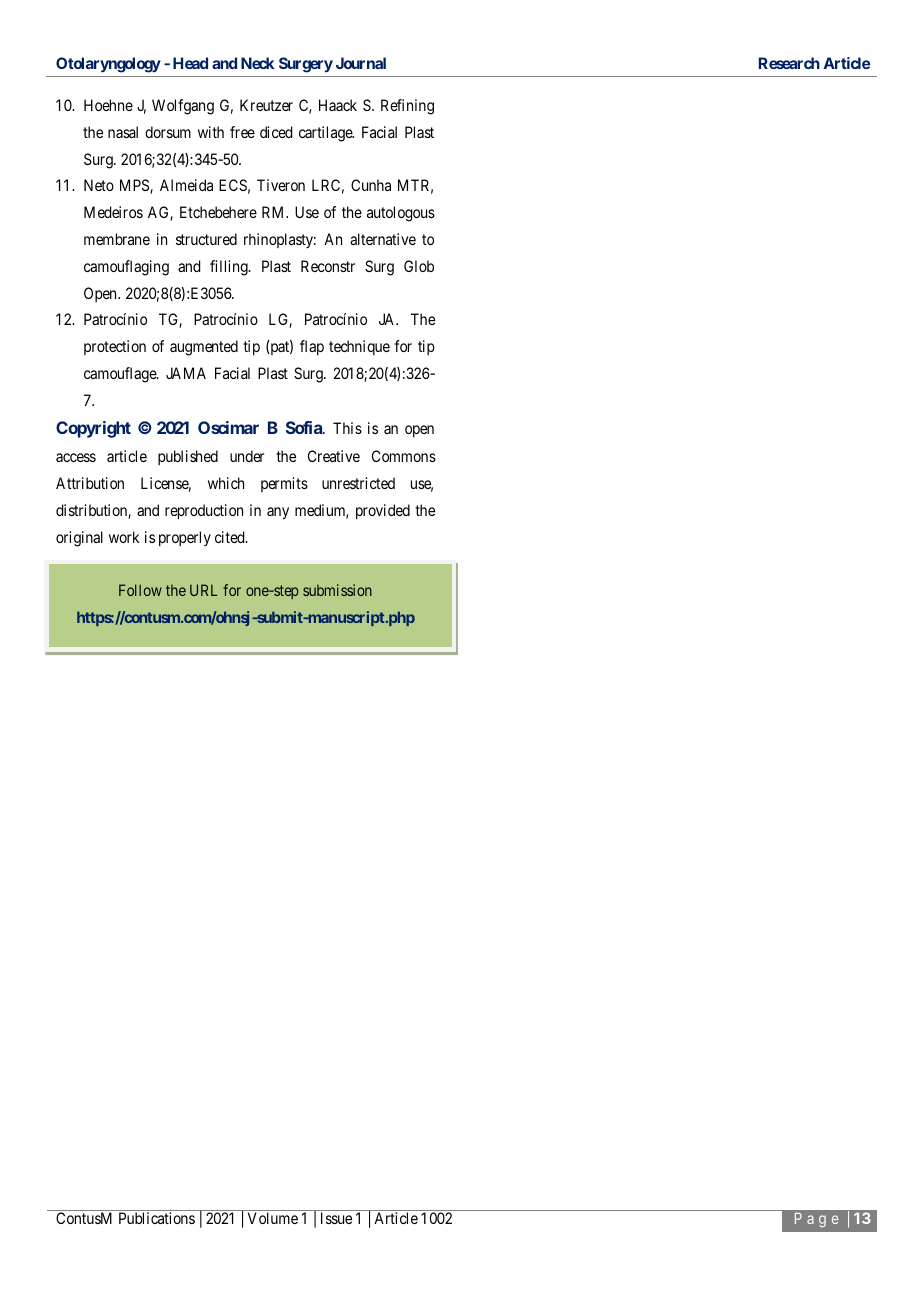  Describe the element at coordinates (407, 107) in the image. I see `Refining` at that location.
